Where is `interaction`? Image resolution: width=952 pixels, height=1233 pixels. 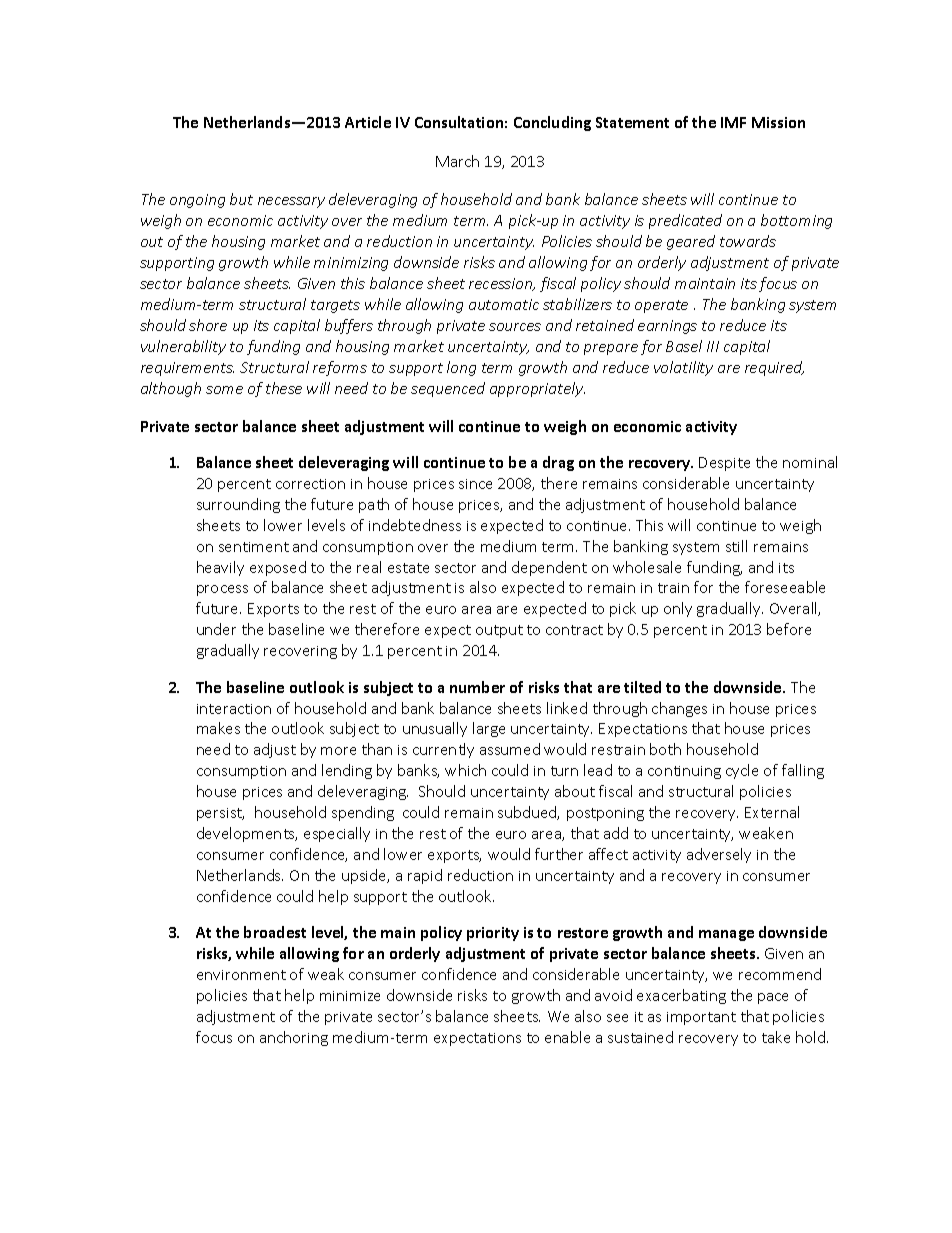 interaction is located at coordinates (234, 709).
